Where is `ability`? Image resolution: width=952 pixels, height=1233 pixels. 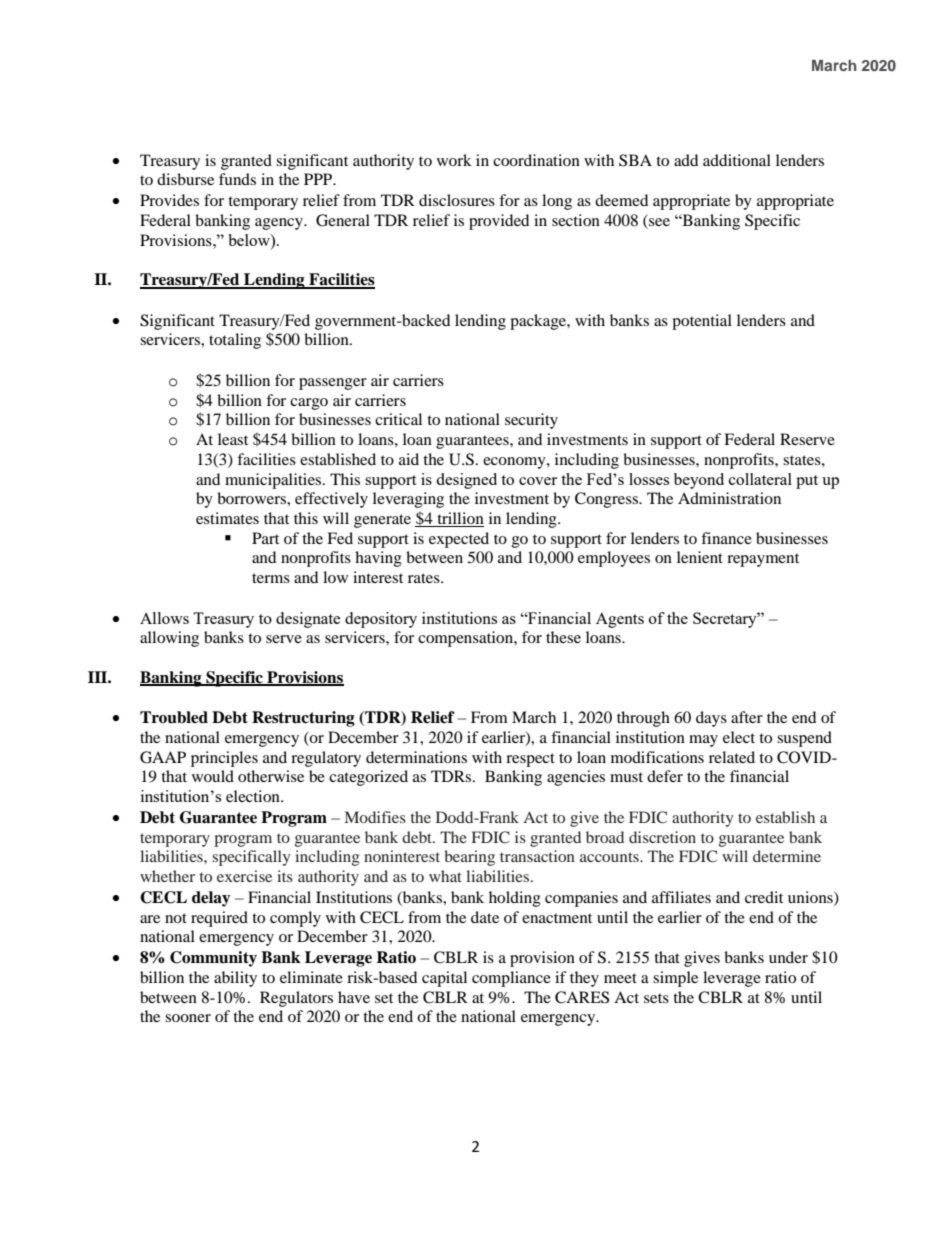
ability is located at coordinates (235, 979).
